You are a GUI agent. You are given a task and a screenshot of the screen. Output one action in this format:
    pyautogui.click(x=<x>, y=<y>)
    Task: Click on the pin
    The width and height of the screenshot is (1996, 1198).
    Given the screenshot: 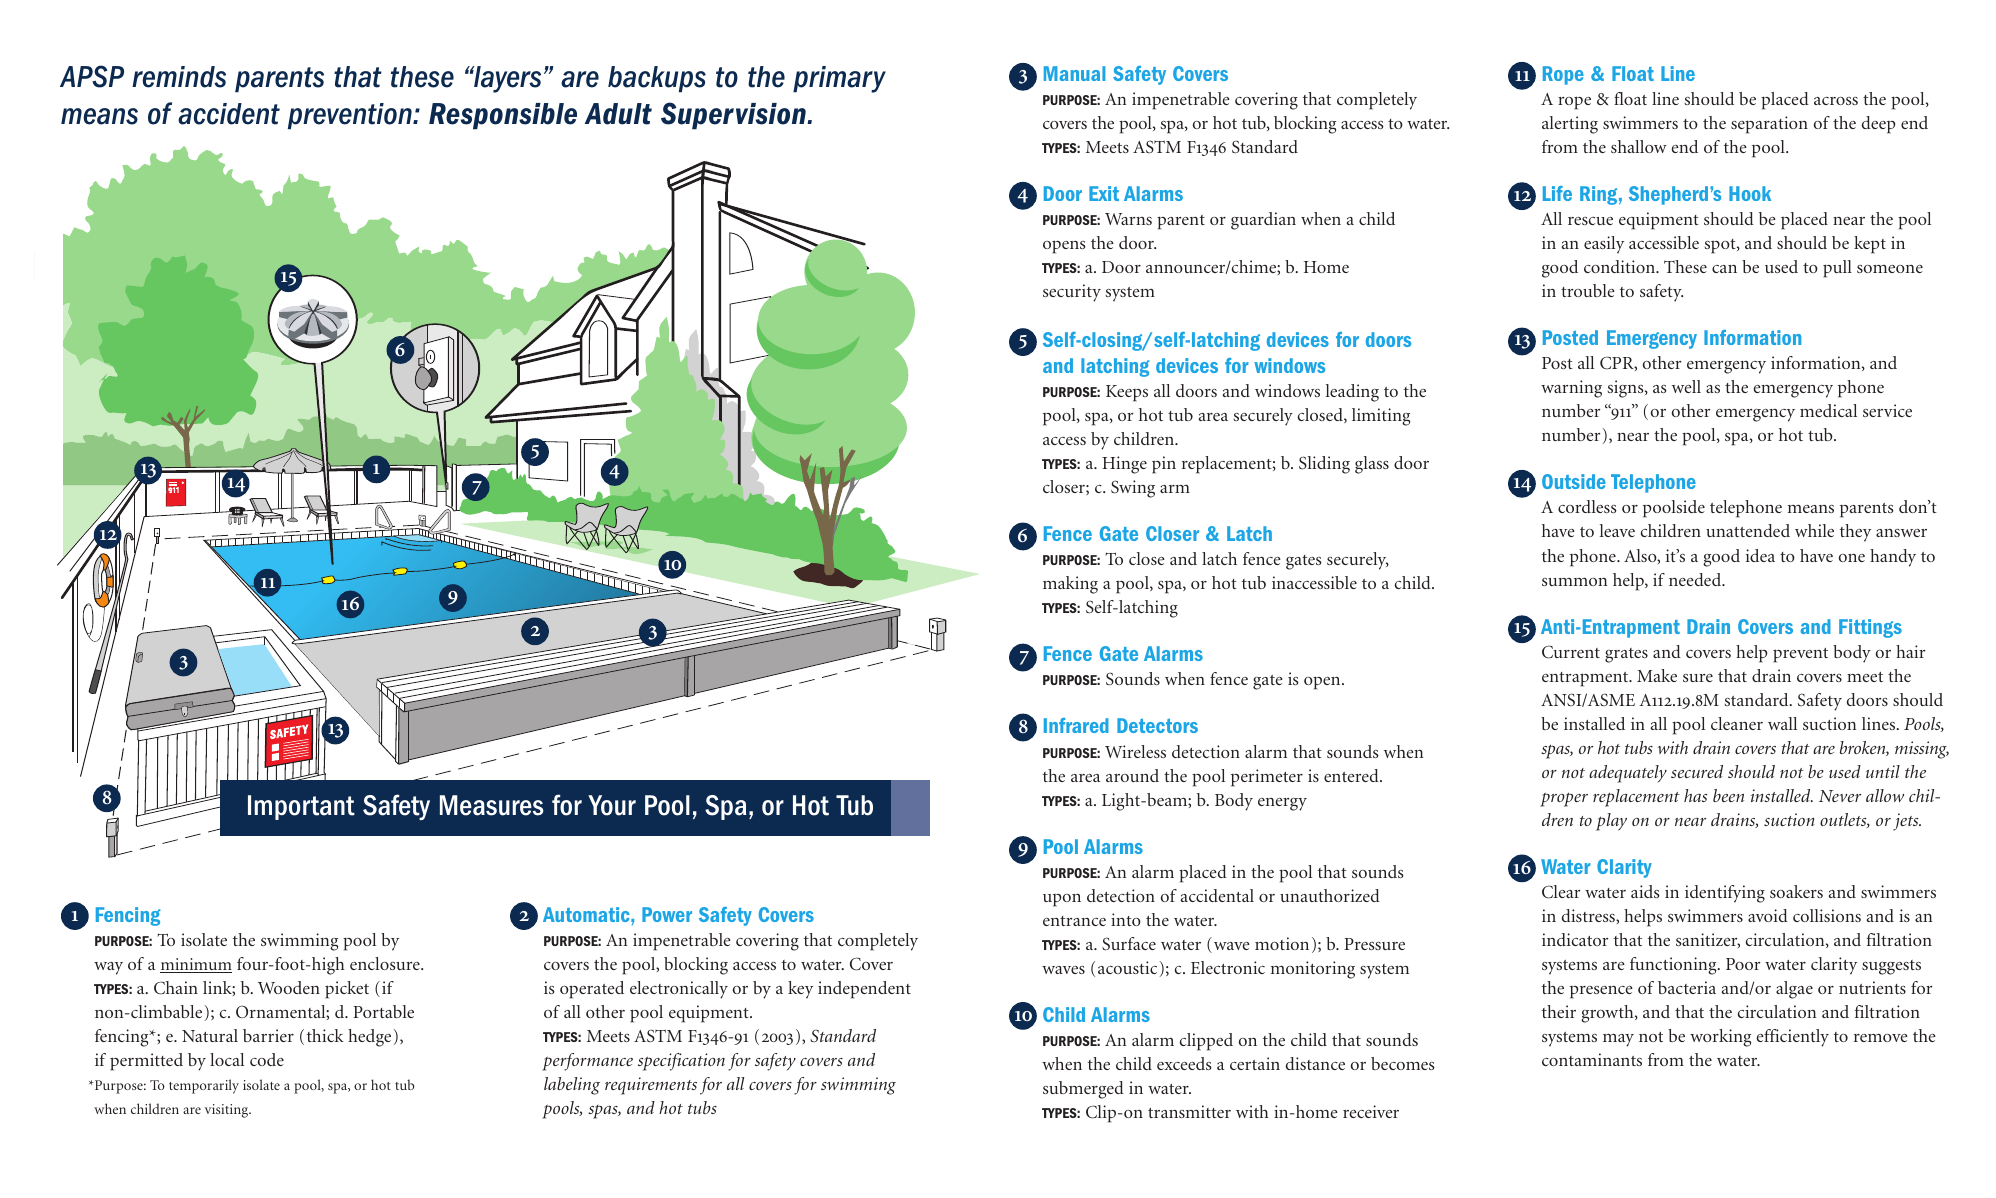 What is the action you would take?
    pyautogui.click(x=1164, y=465)
